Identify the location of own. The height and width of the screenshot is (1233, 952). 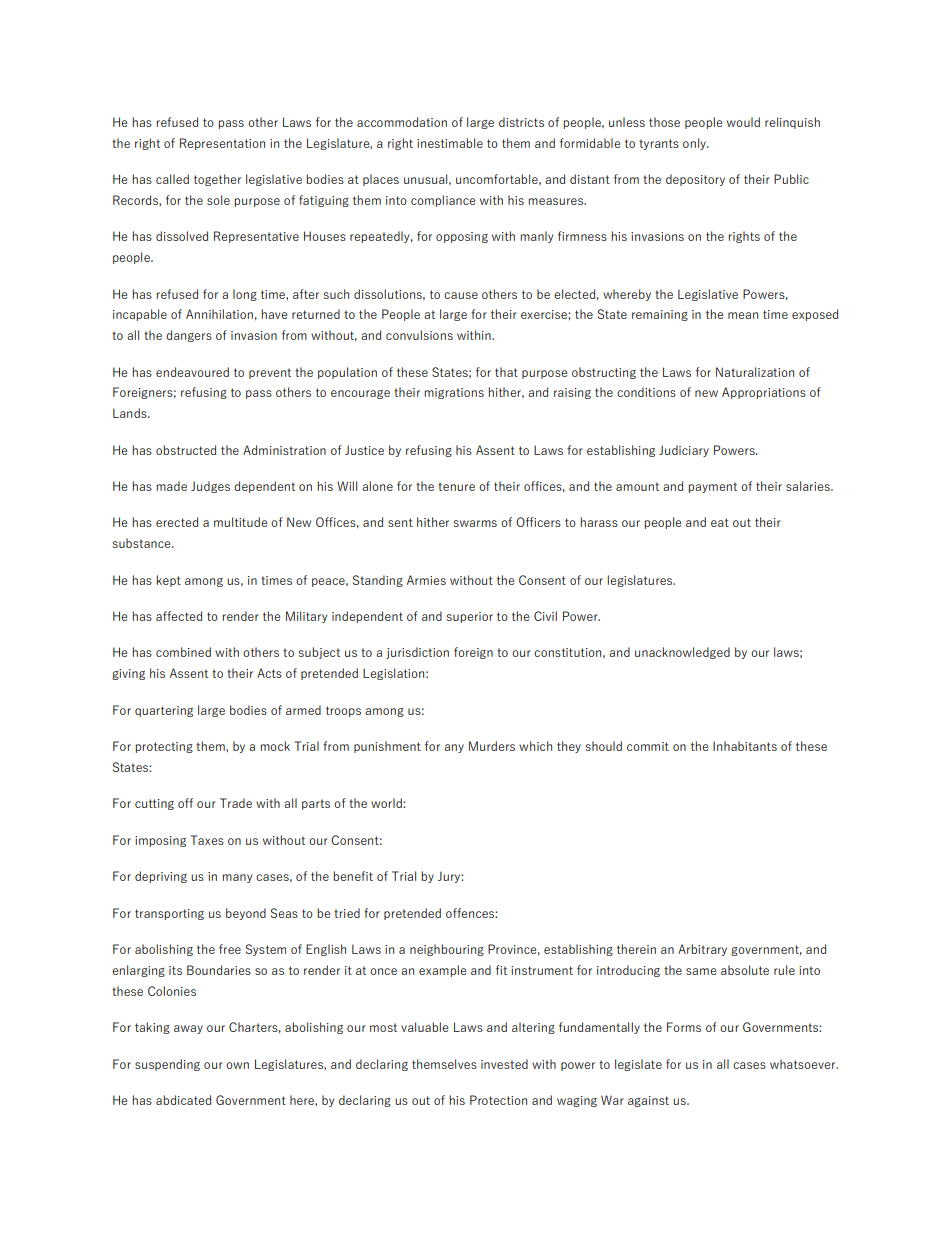
(237, 1065).
